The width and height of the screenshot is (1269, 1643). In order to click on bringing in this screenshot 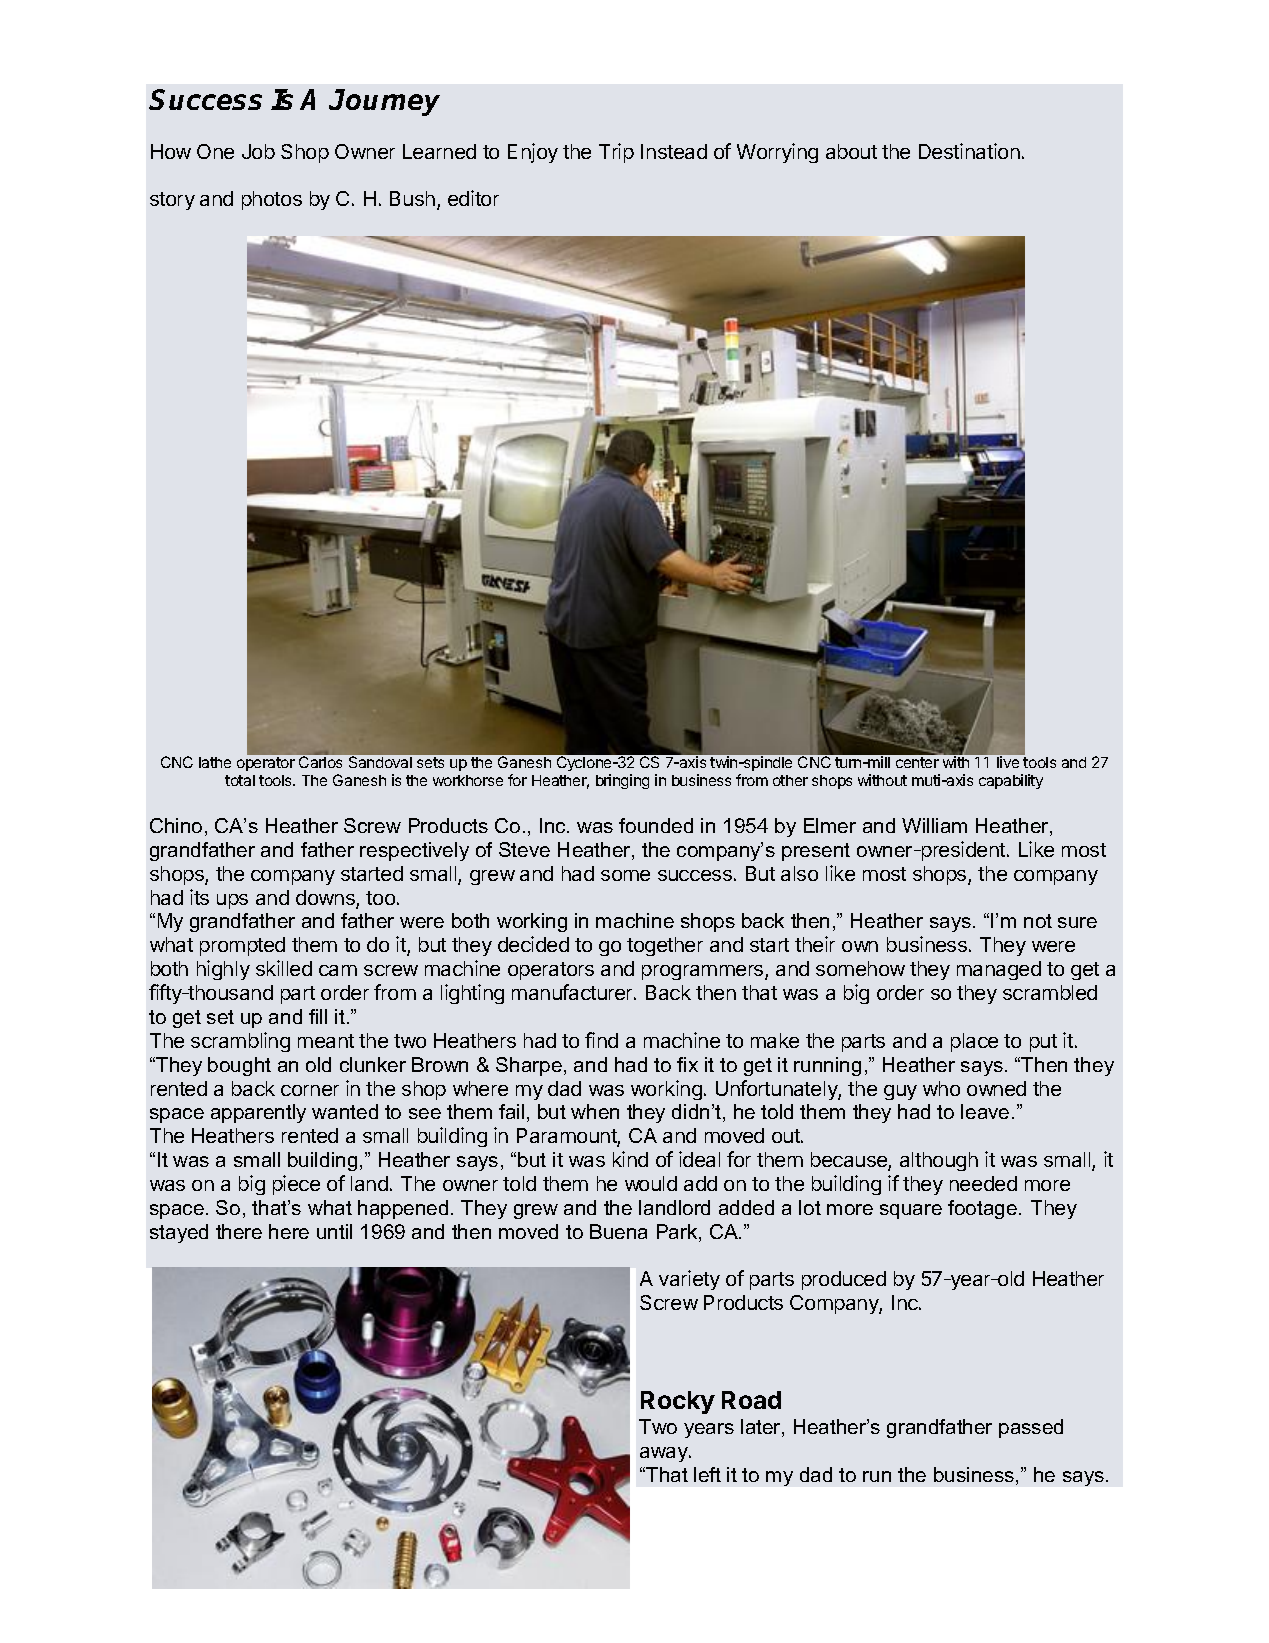, I will do `click(622, 781)`.
